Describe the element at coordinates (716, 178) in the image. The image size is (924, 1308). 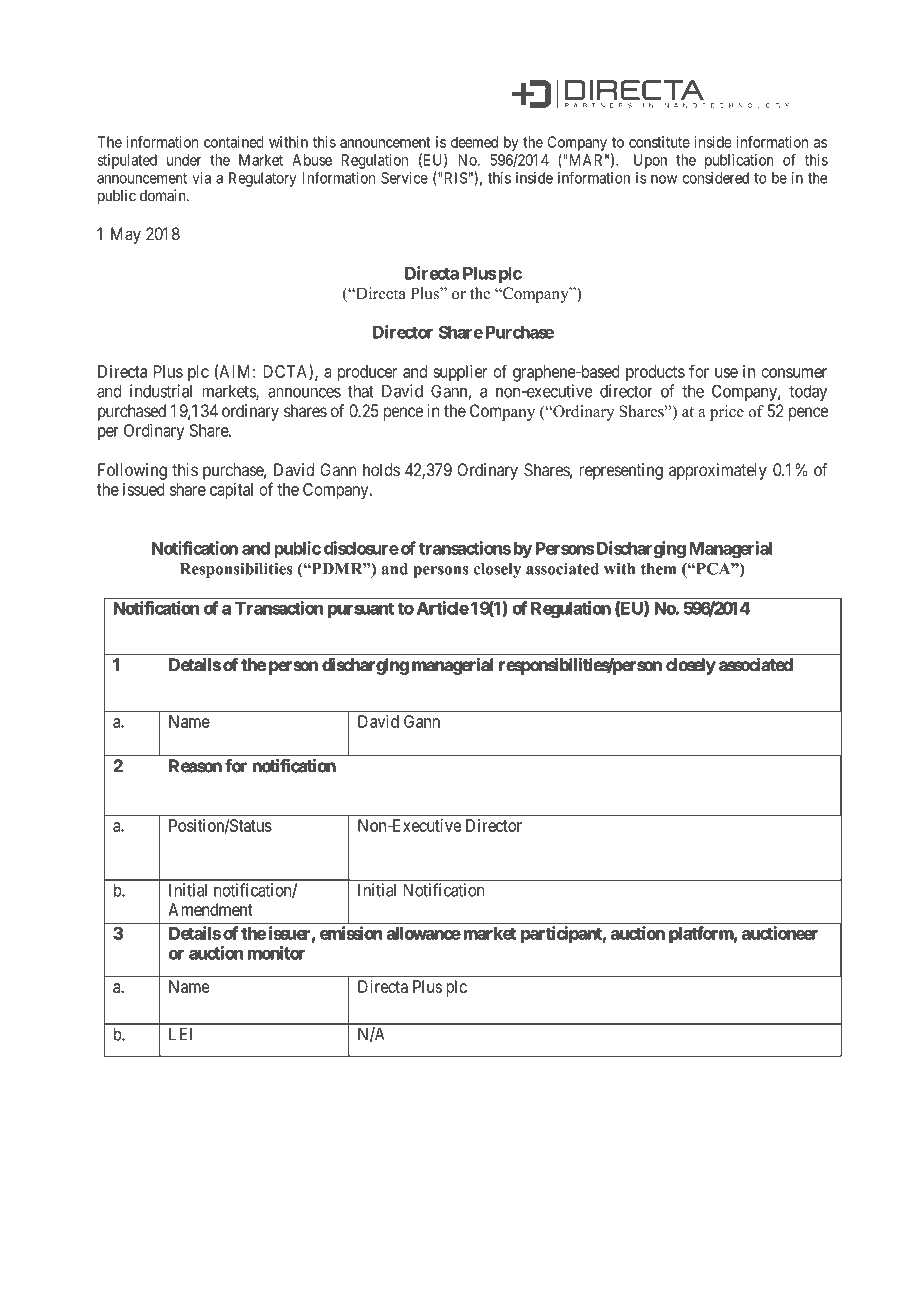
I see `considered` at that location.
